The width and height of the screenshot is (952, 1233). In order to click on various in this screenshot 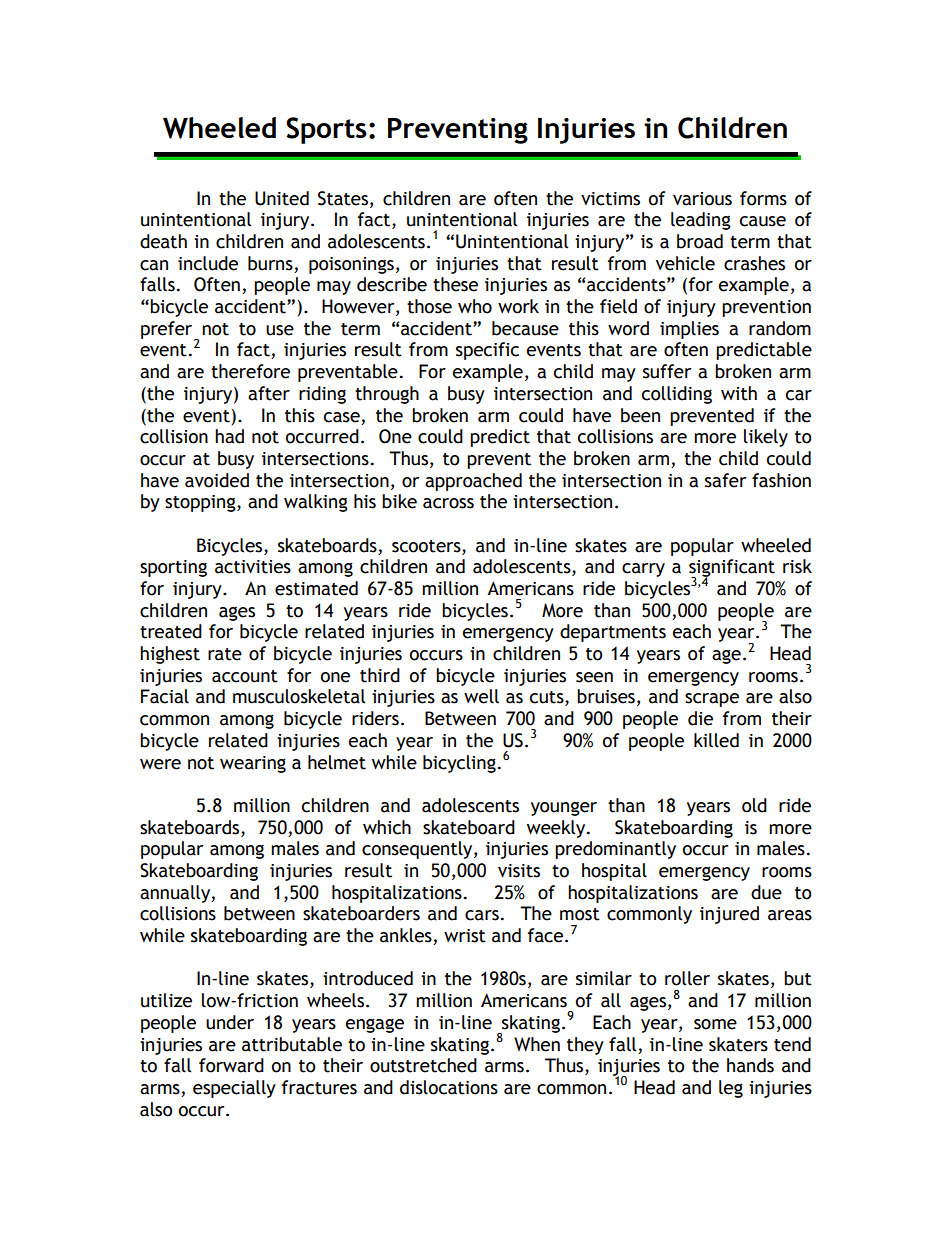, I will do `click(702, 199)`.
